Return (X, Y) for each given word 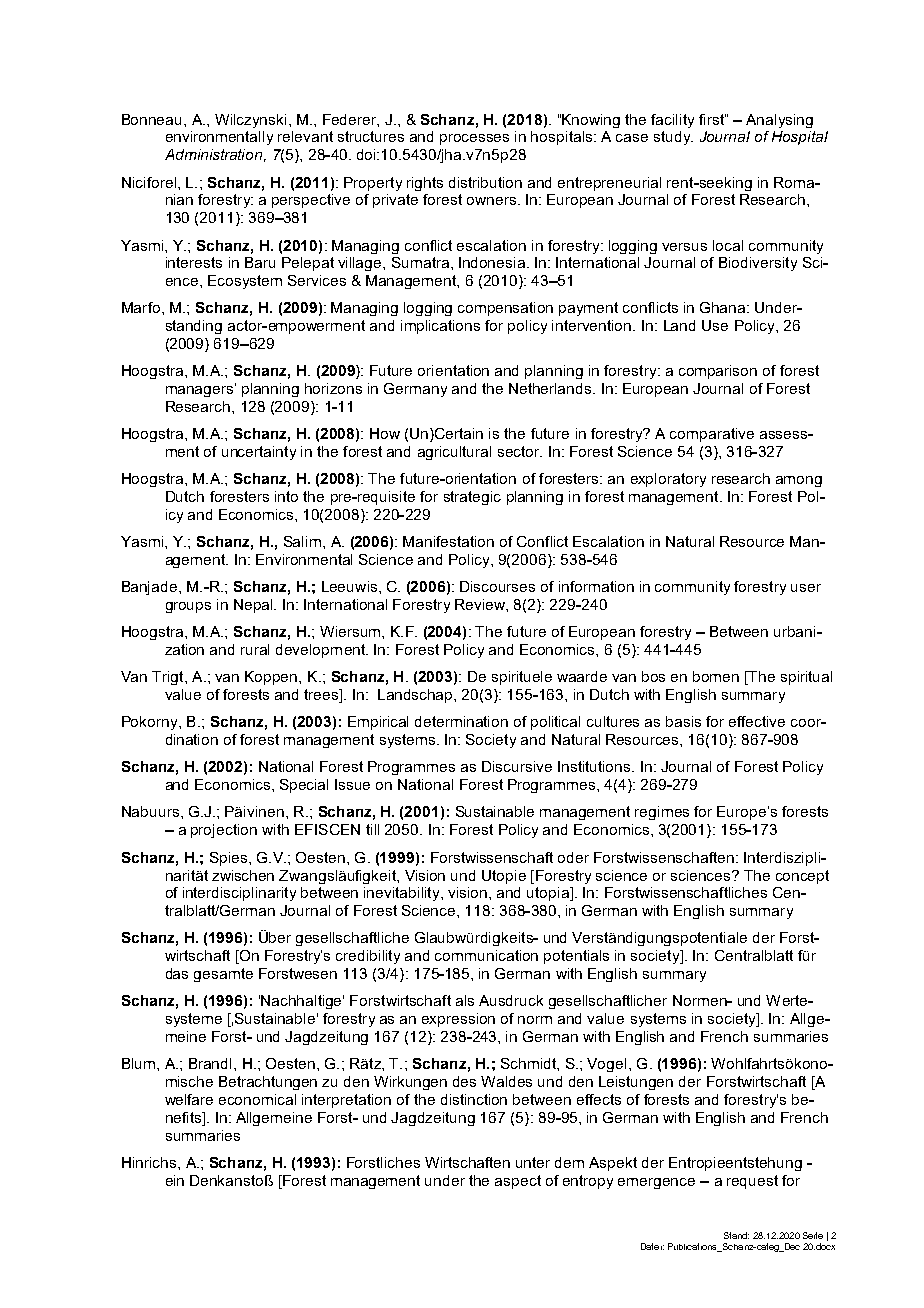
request (752, 1182)
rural (255, 649)
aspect (518, 1182)
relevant (305, 136)
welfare (189, 1099)
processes (474, 139)
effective (757, 721)
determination (461, 721)
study (673, 138)
